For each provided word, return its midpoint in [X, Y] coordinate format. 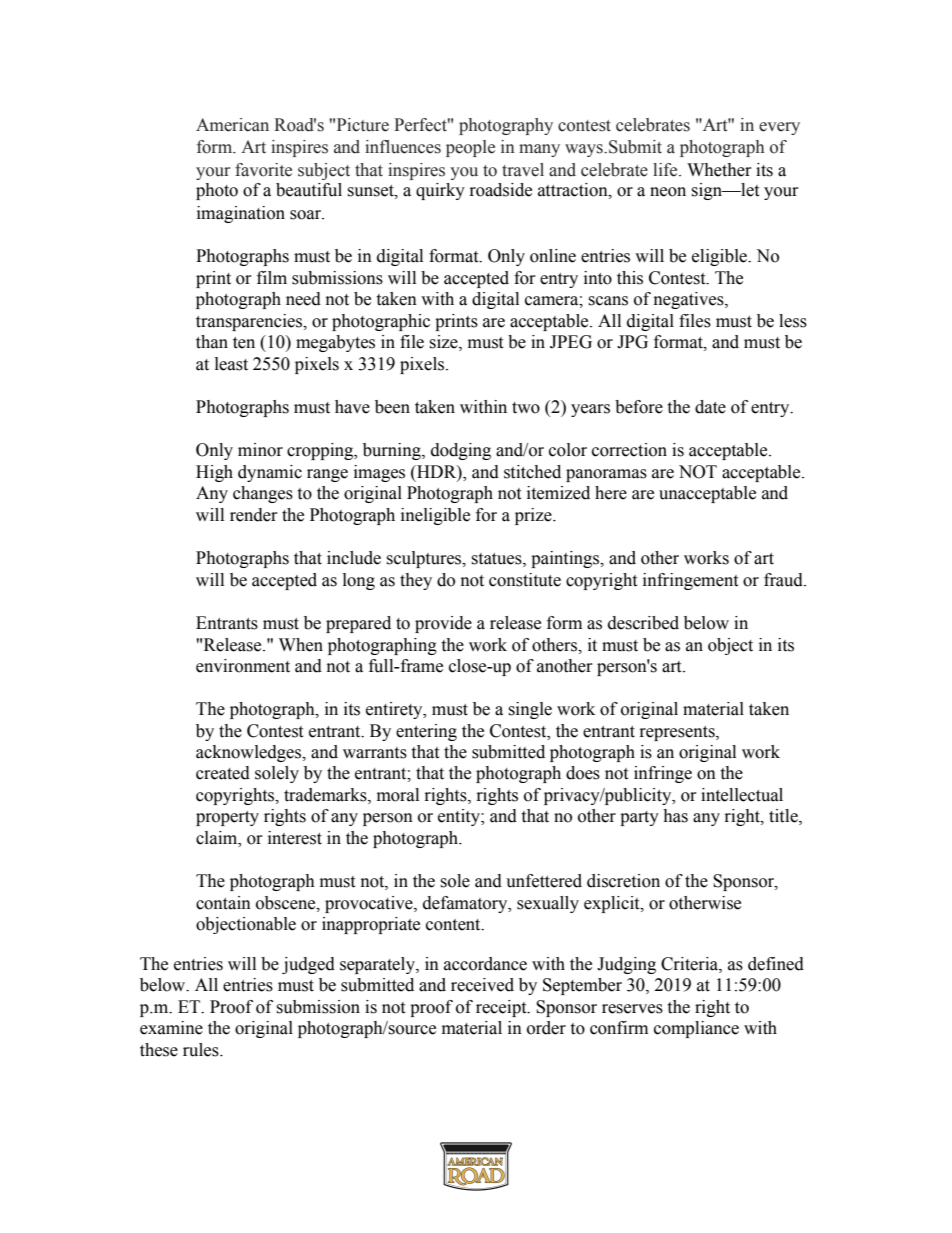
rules [202, 1050]
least [231, 364]
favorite [263, 170]
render [254, 515]
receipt [502, 1008]
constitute [525, 580]
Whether [719, 170]
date [710, 407]
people [470, 148]
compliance [696, 1029]
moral [398, 795]
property [227, 818]
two [526, 408]
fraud [784, 580]
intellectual [742, 795]
